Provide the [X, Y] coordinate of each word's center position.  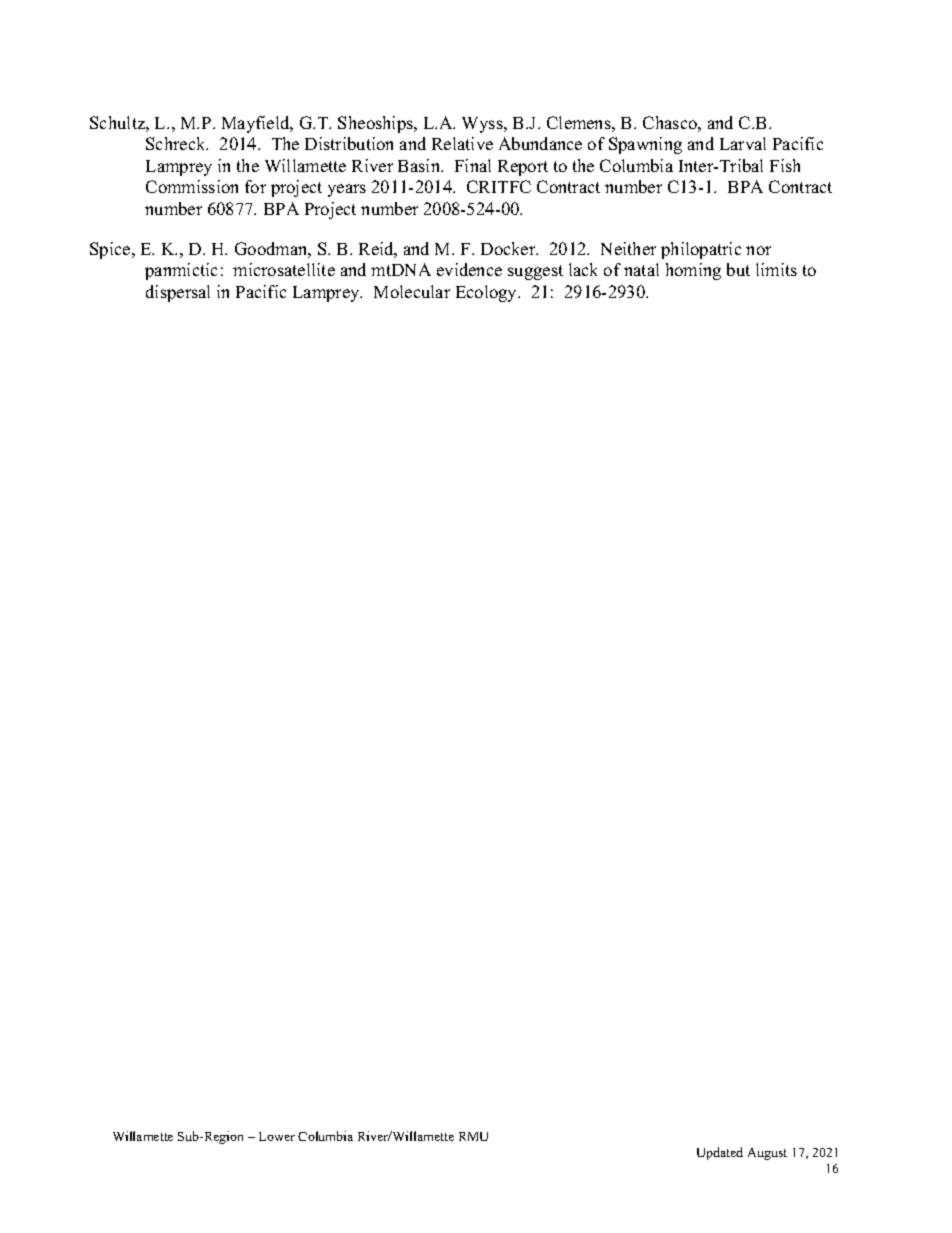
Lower [277, 1136]
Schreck [177, 143]
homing [693, 271]
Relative [462, 143]
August [767, 1154]
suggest [535, 272]
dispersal [178, 293]
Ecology [488, 293]
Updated [720, 1153]
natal [641, 269]
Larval [743, 143]
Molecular [412, 291]
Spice [111, 250]
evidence [469, 269]
